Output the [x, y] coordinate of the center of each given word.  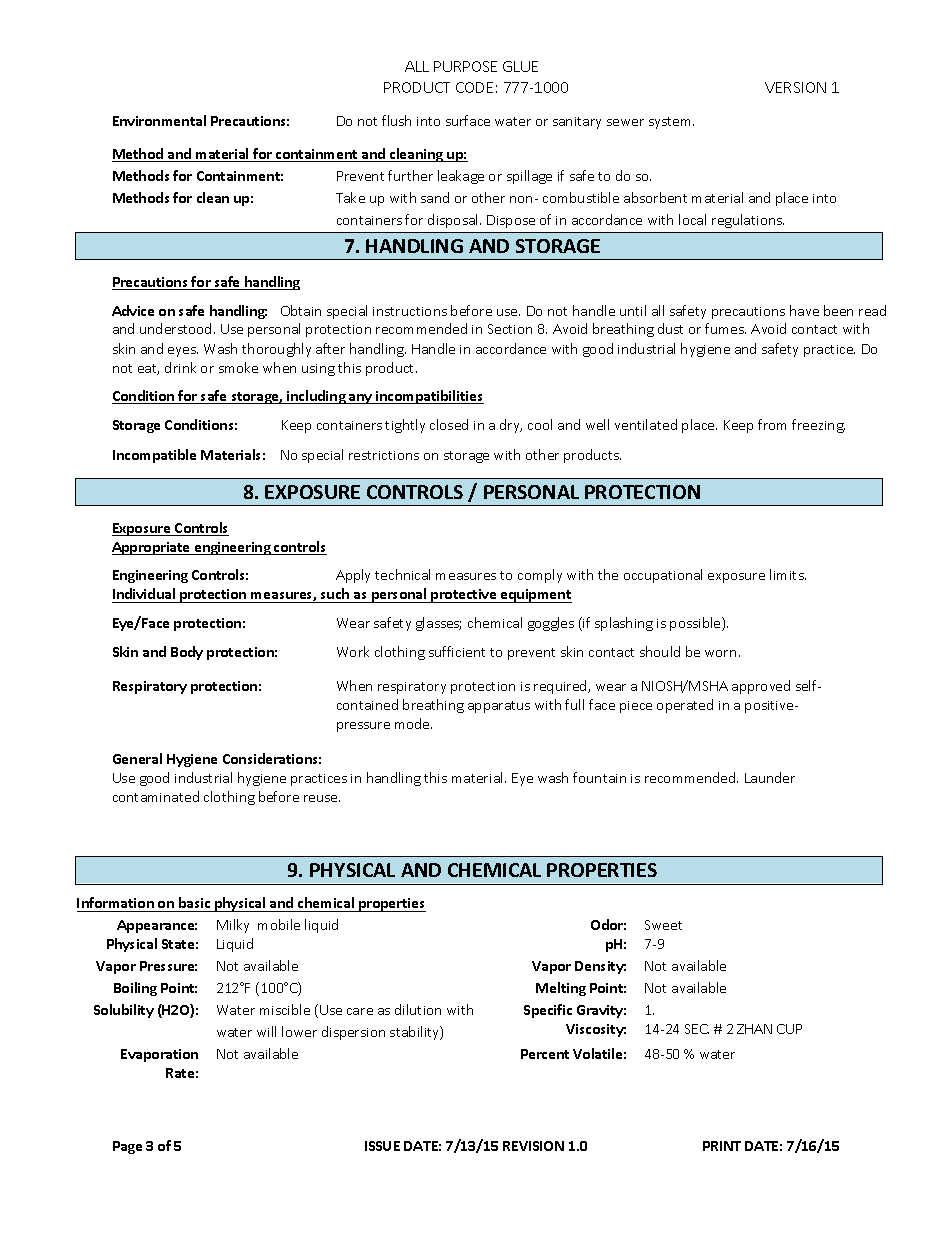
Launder [770, 777]
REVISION [533, 1146]
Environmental [159, 120]
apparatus [499, 707]
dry [511, 426]
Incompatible [154, 456]
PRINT [722, 1146]
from [772, 424]
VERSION [795, 87]
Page [127, 1147]
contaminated [156, 796]
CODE [474, 87]
